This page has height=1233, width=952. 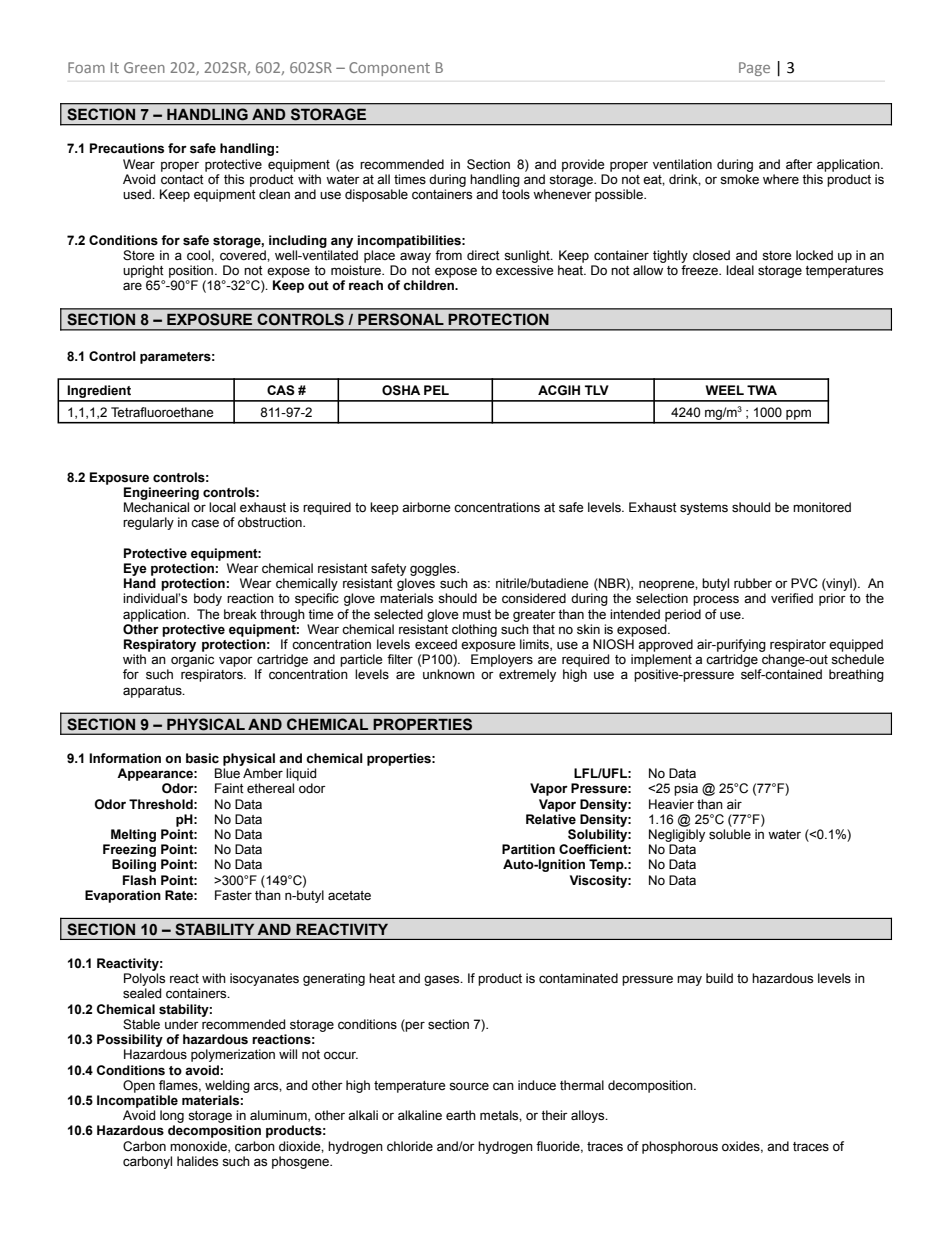 I want to click on Relative, so click(x=551, y=819).
